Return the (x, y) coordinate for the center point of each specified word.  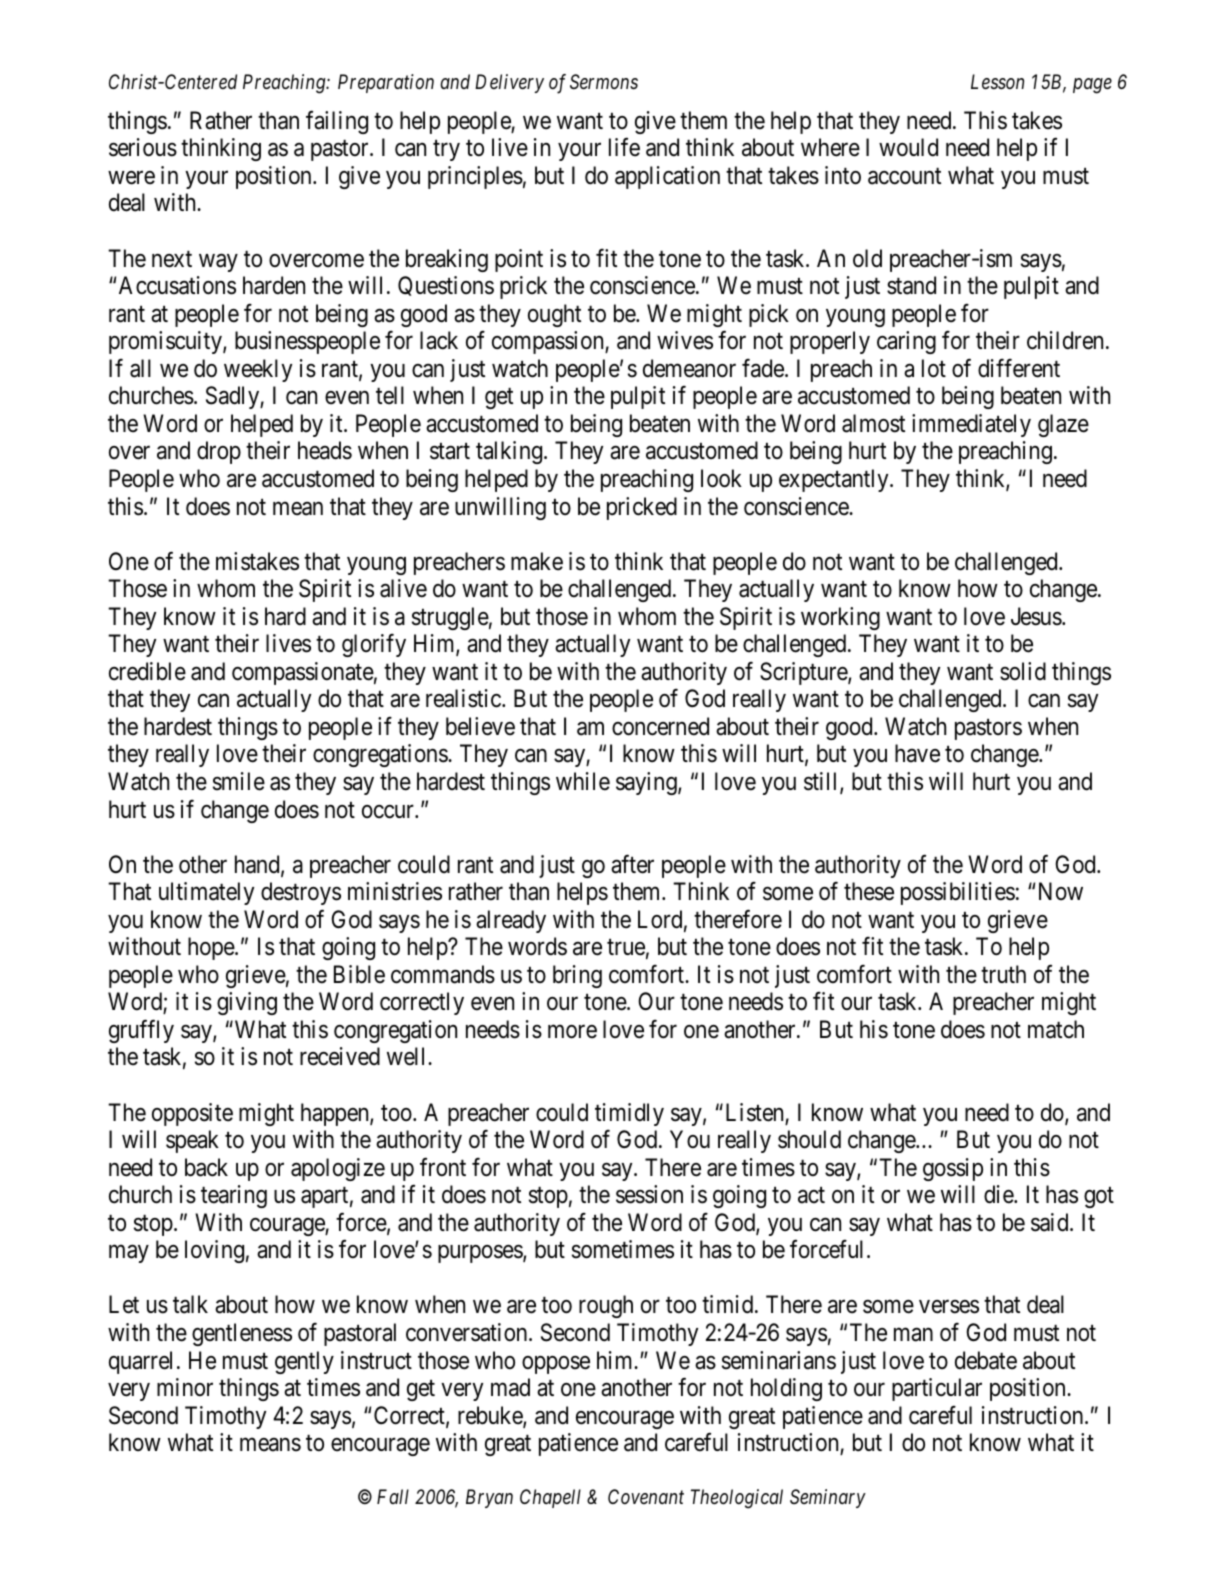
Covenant (646, 1496)
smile (239, 781)
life (624, 147)
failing (337, 122)
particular (937, 1389)
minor (185, 1387)
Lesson (997, 82)
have (917, 753)
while (583, 781)
